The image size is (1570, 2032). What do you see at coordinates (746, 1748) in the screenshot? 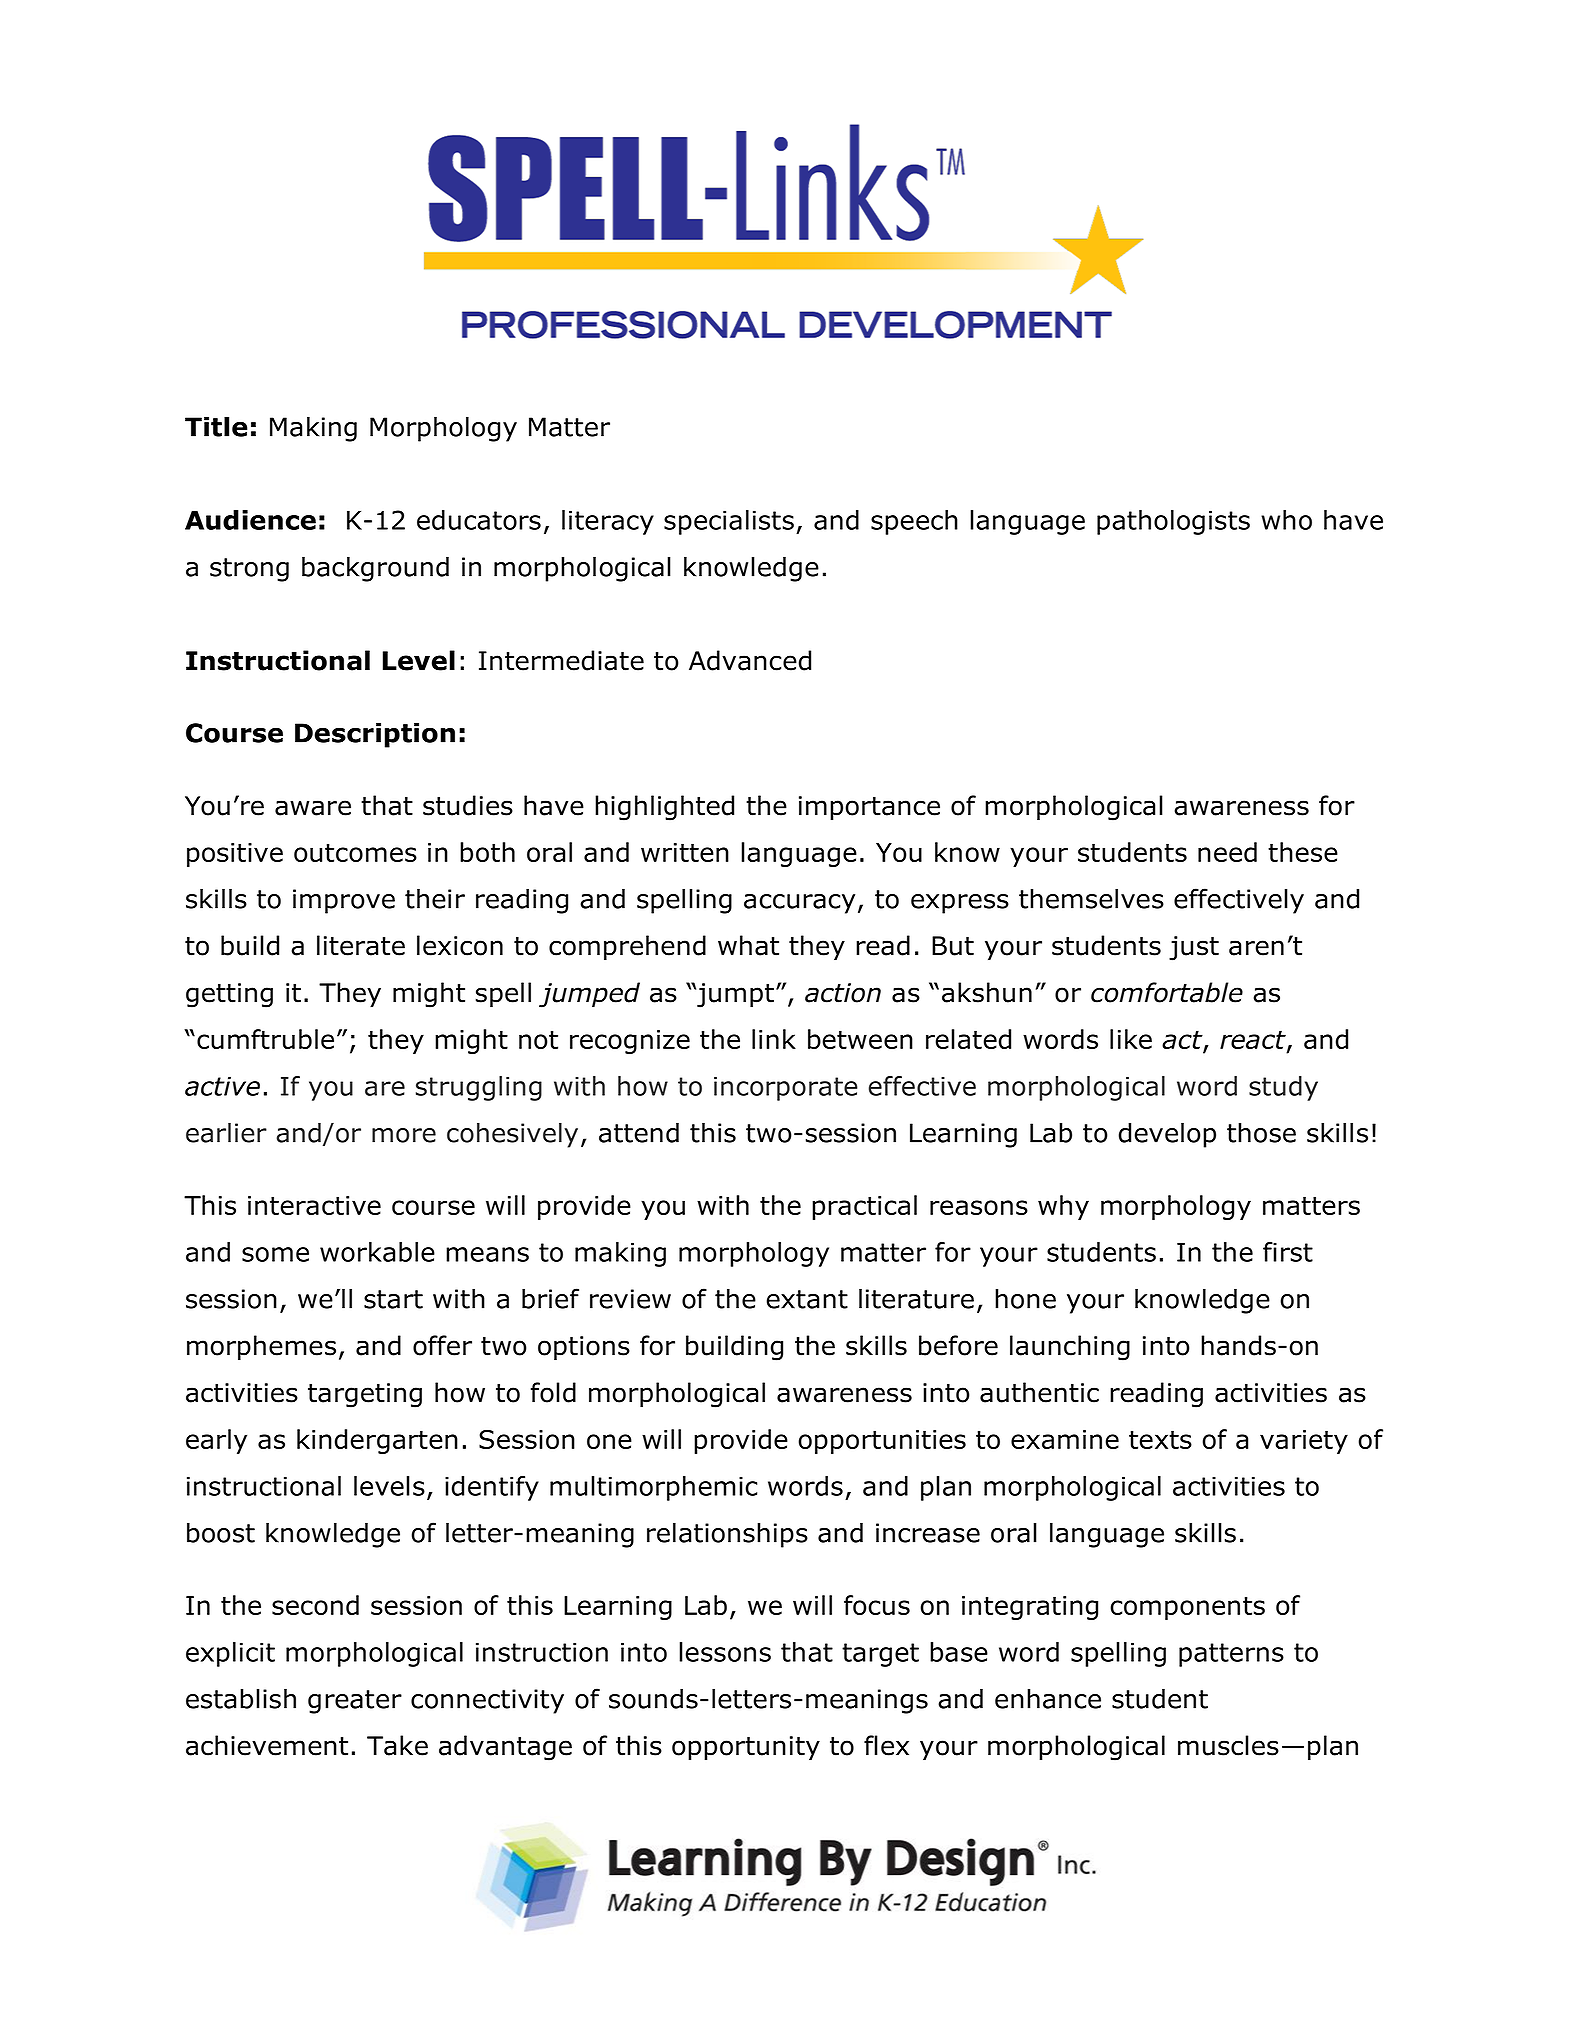
I see `opportunity` at bounding box center [746, 1748].
